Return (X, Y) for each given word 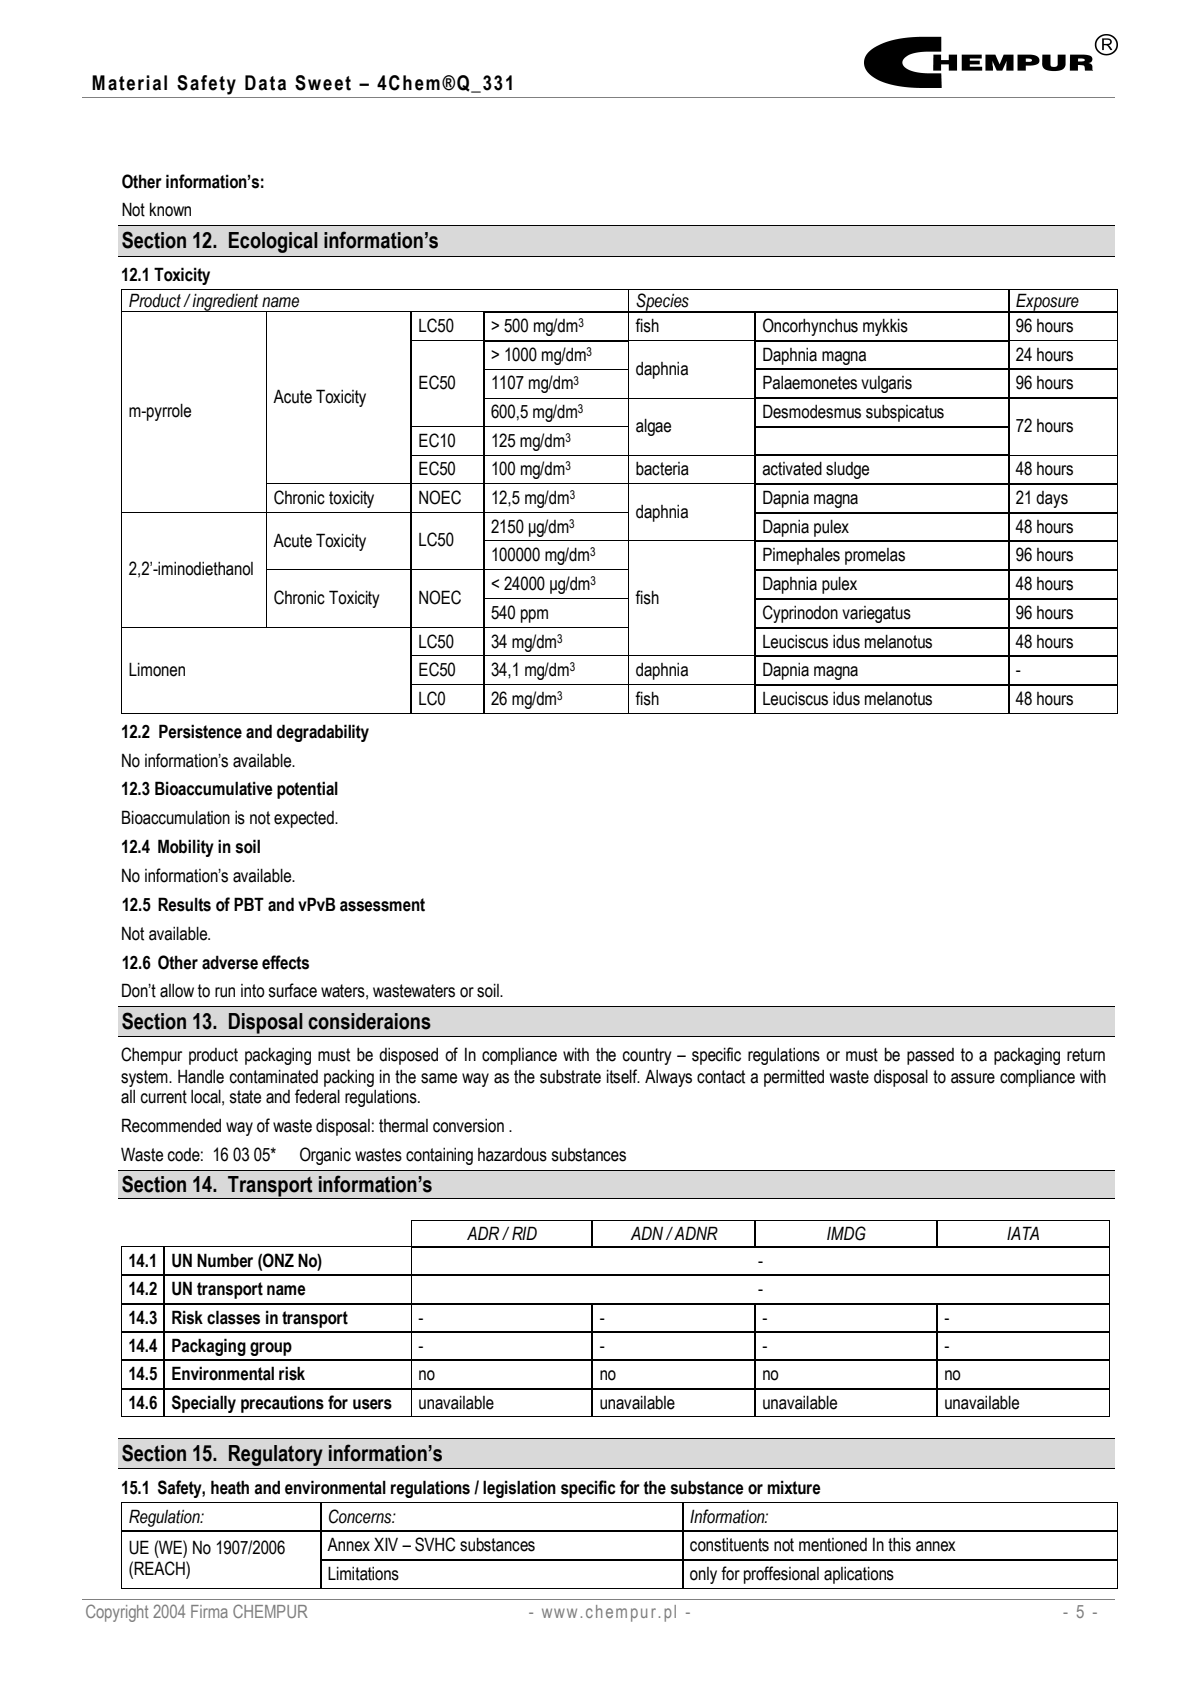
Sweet (323, 83)
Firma (209, 1611)
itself (623, 1076)
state (245, 1097)
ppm (534, 616)
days (1052, 499)
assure (973, 1078)
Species (662, 303)
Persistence (200, 731)
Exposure (1047, 303)
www (559, 1613)
